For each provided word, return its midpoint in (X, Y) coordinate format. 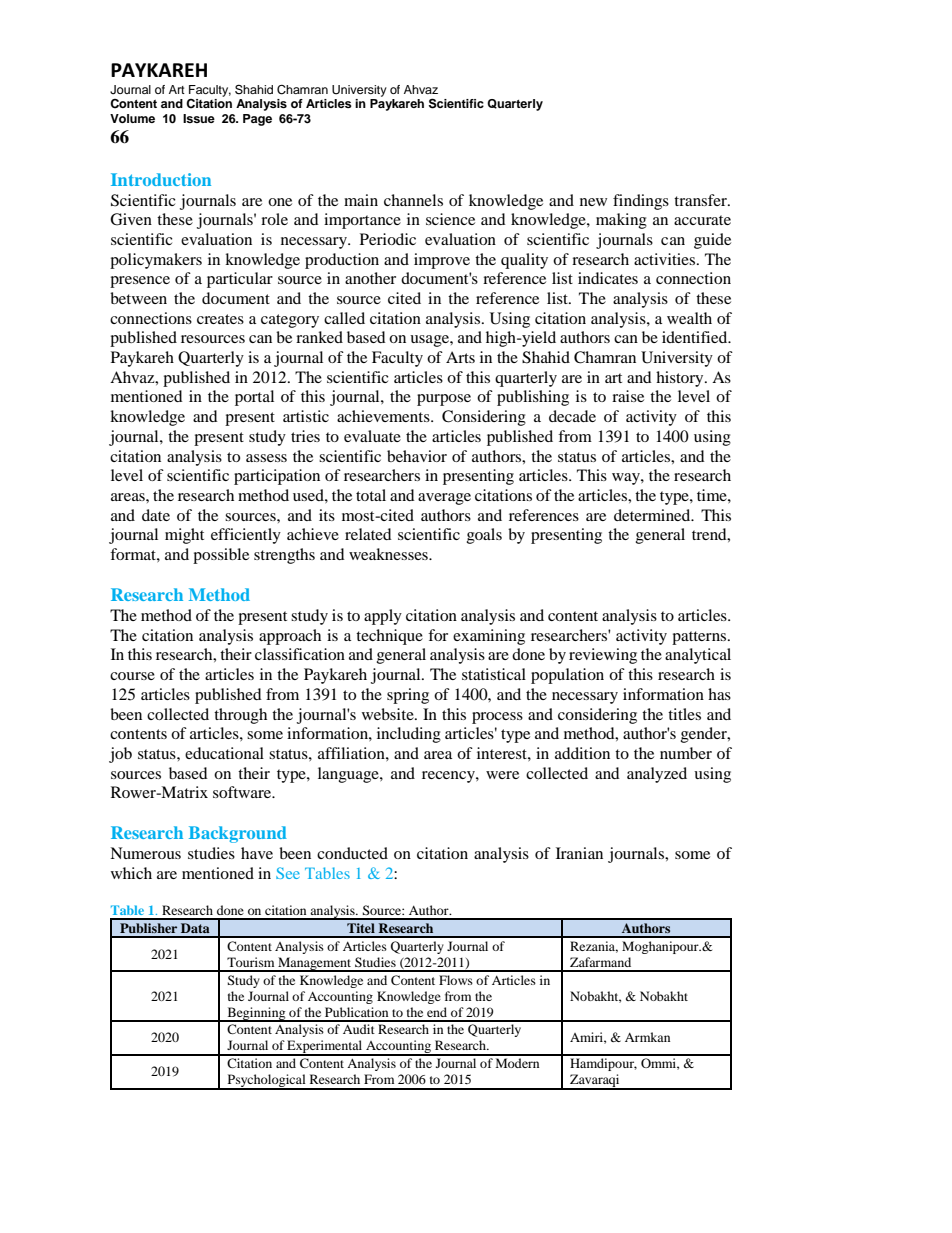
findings (641, 202)
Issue (199, 118)
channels (413, 200)
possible (221, 556)
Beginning (256, 1014)
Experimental (325, 1048)
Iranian (579, 853)
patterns (700, 638)
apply (383, 617)
